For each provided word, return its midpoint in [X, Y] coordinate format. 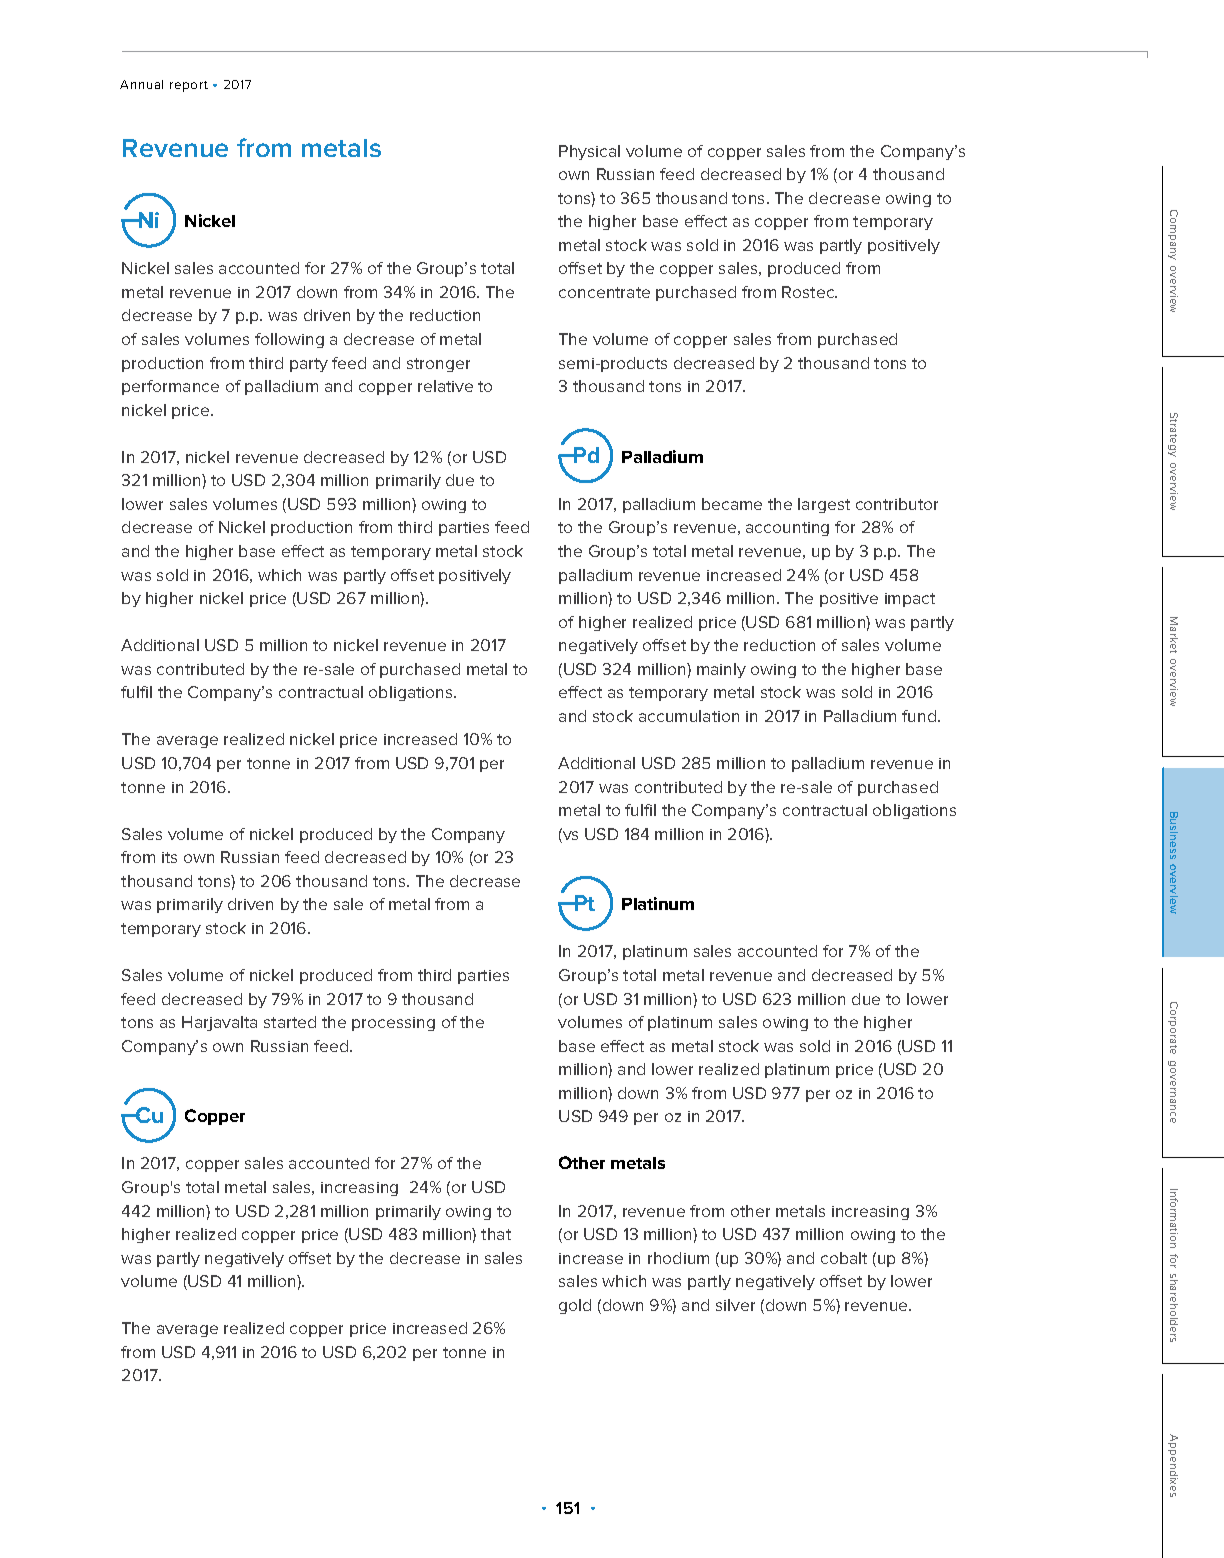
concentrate [604, 292]
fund [920, 716]
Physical [589, 152]
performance [170, 387]
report [189, 86]
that [496, 1234]
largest [824, 505]
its [169, 857]
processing [393, 1024]
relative [445, 386]
